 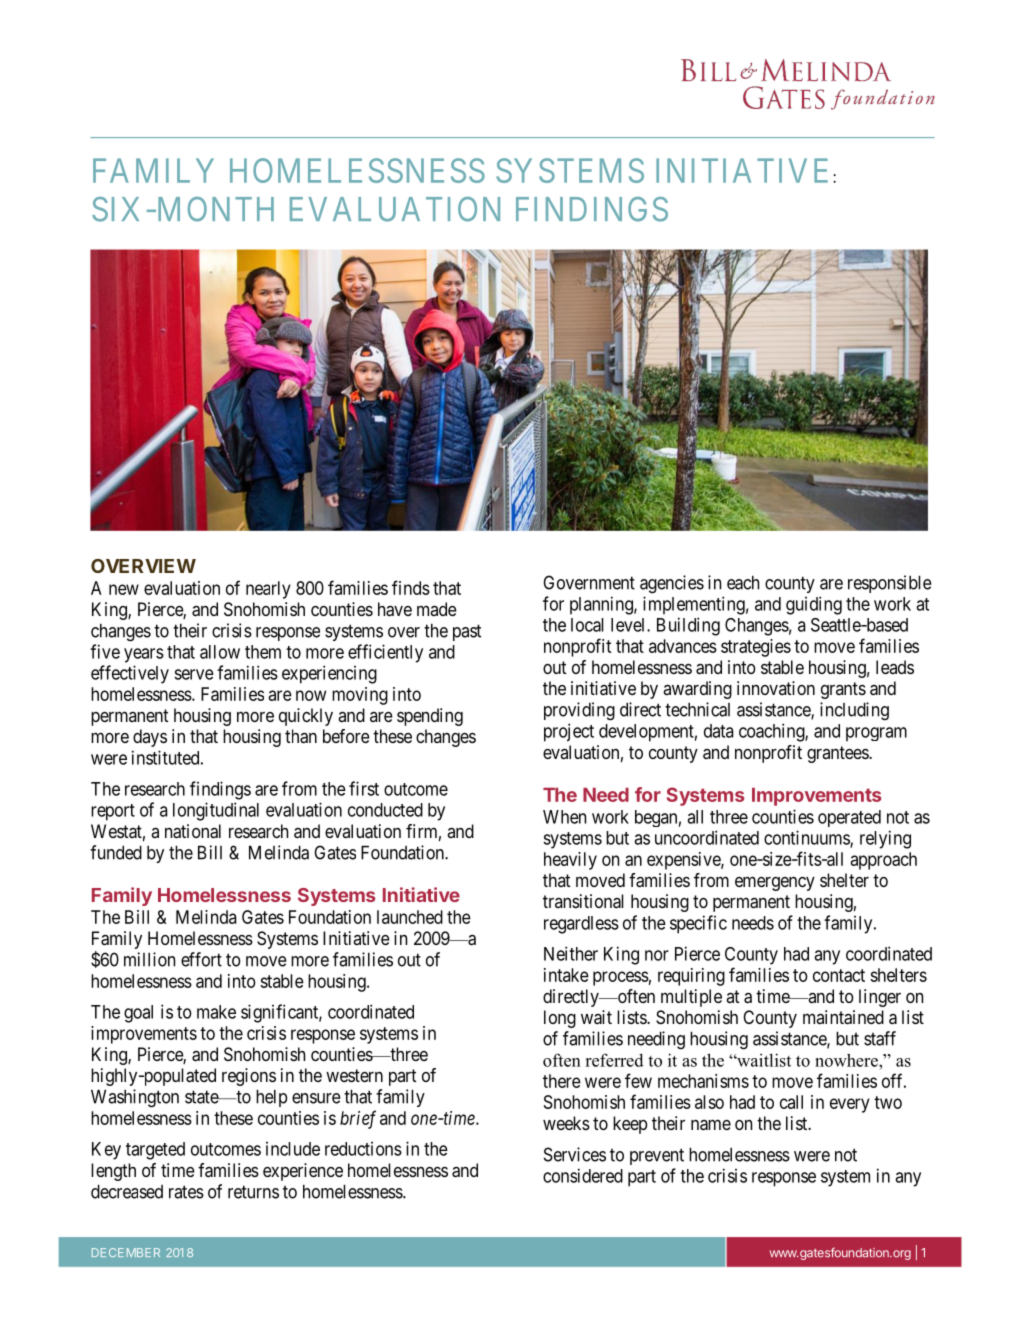 What do you see at coordinates (268, 590) in the screenshot?
I see `nearly` at bounding box center [268, 590].
